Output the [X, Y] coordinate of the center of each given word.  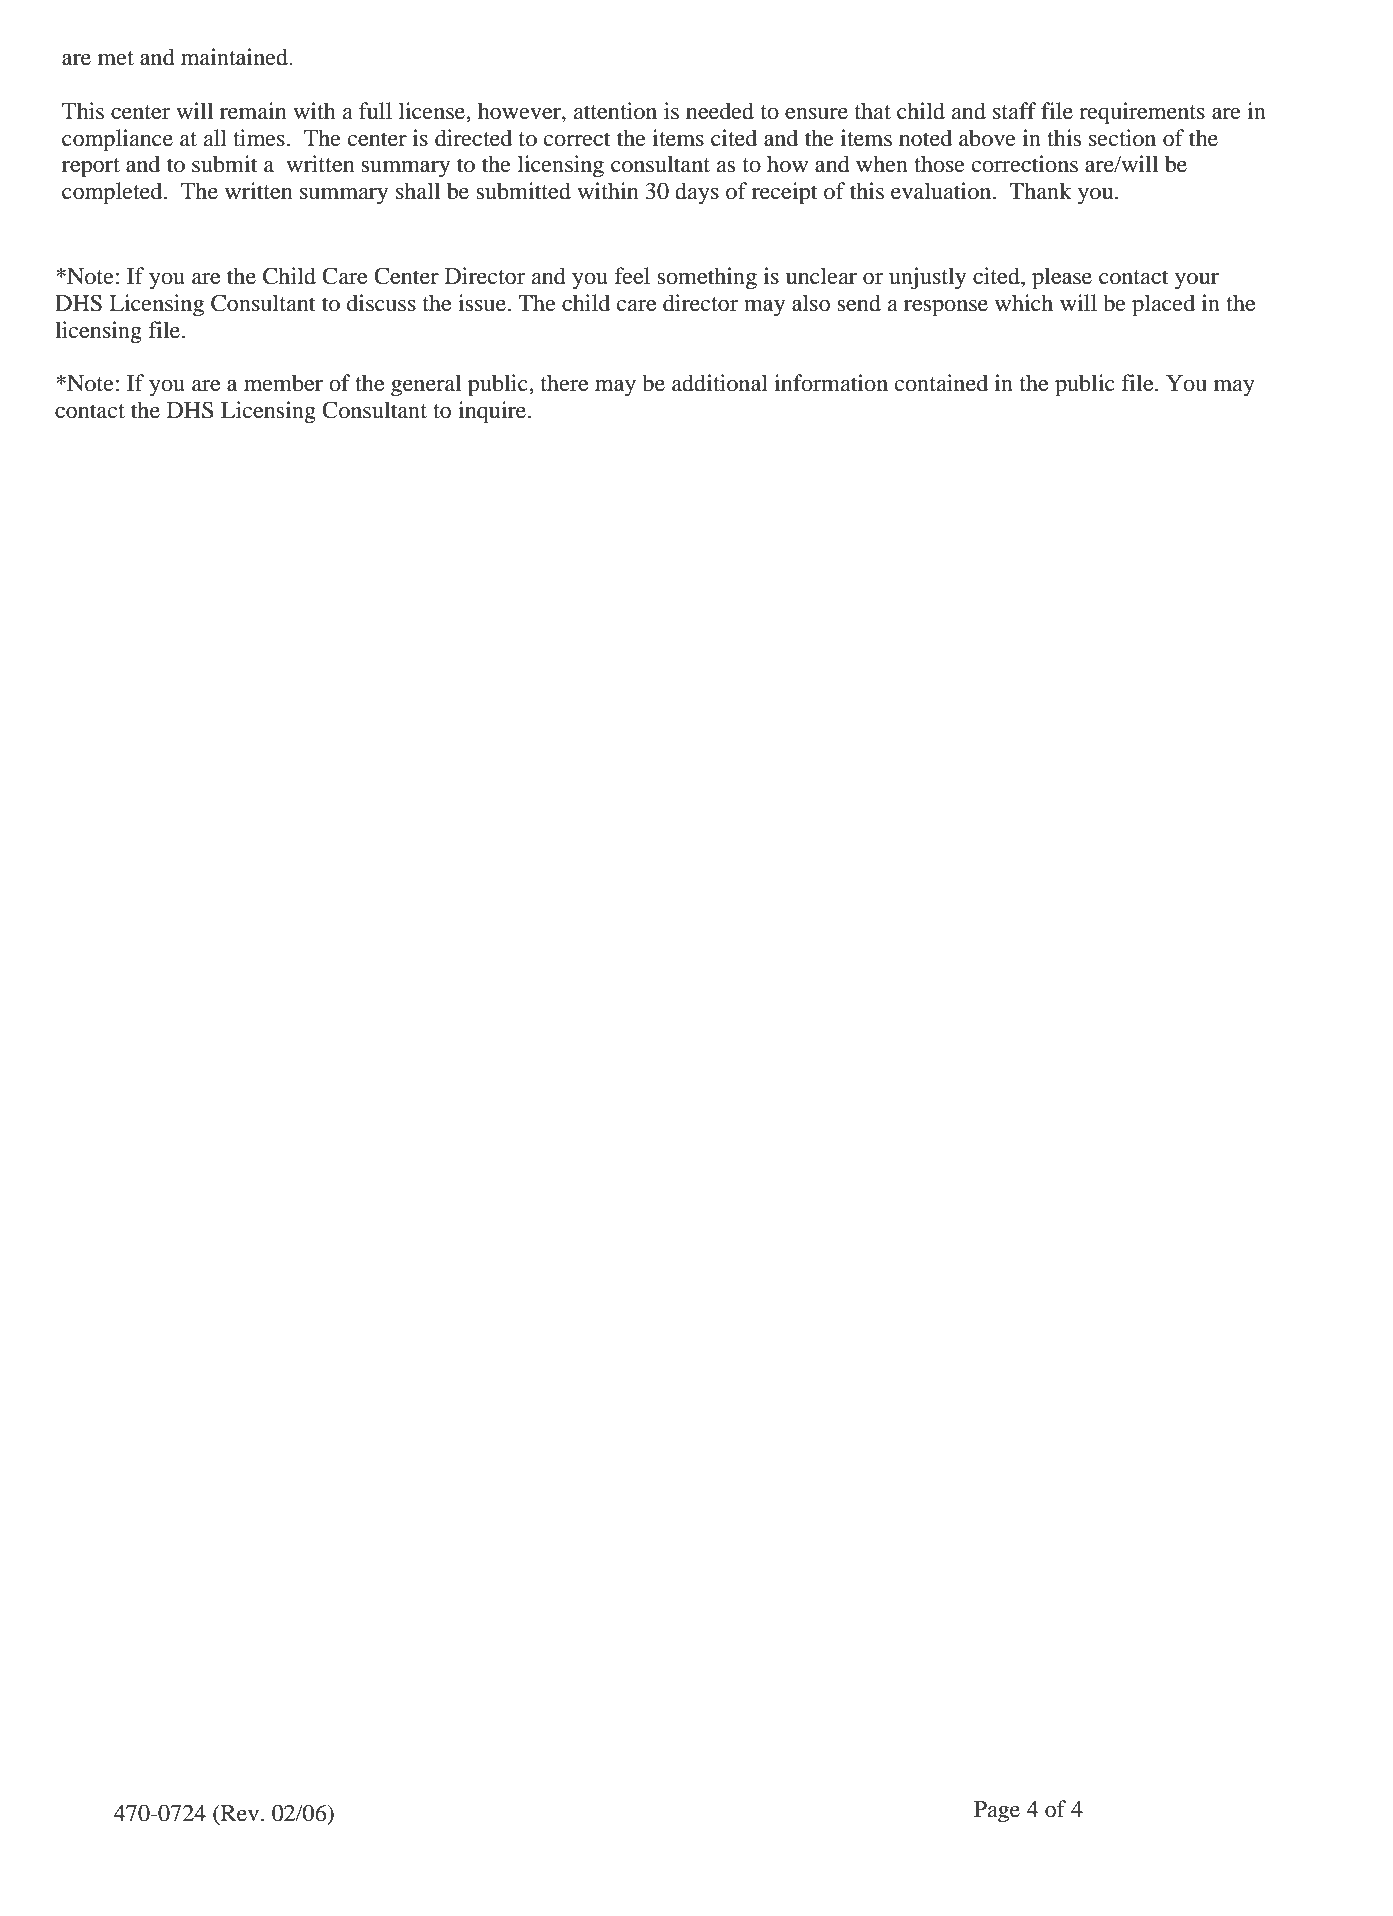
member [283, 383]
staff [1015, 111]
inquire [493, 412]
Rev [240, 1813]
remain [253, 111]
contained [941, 383]
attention [615, 111]
